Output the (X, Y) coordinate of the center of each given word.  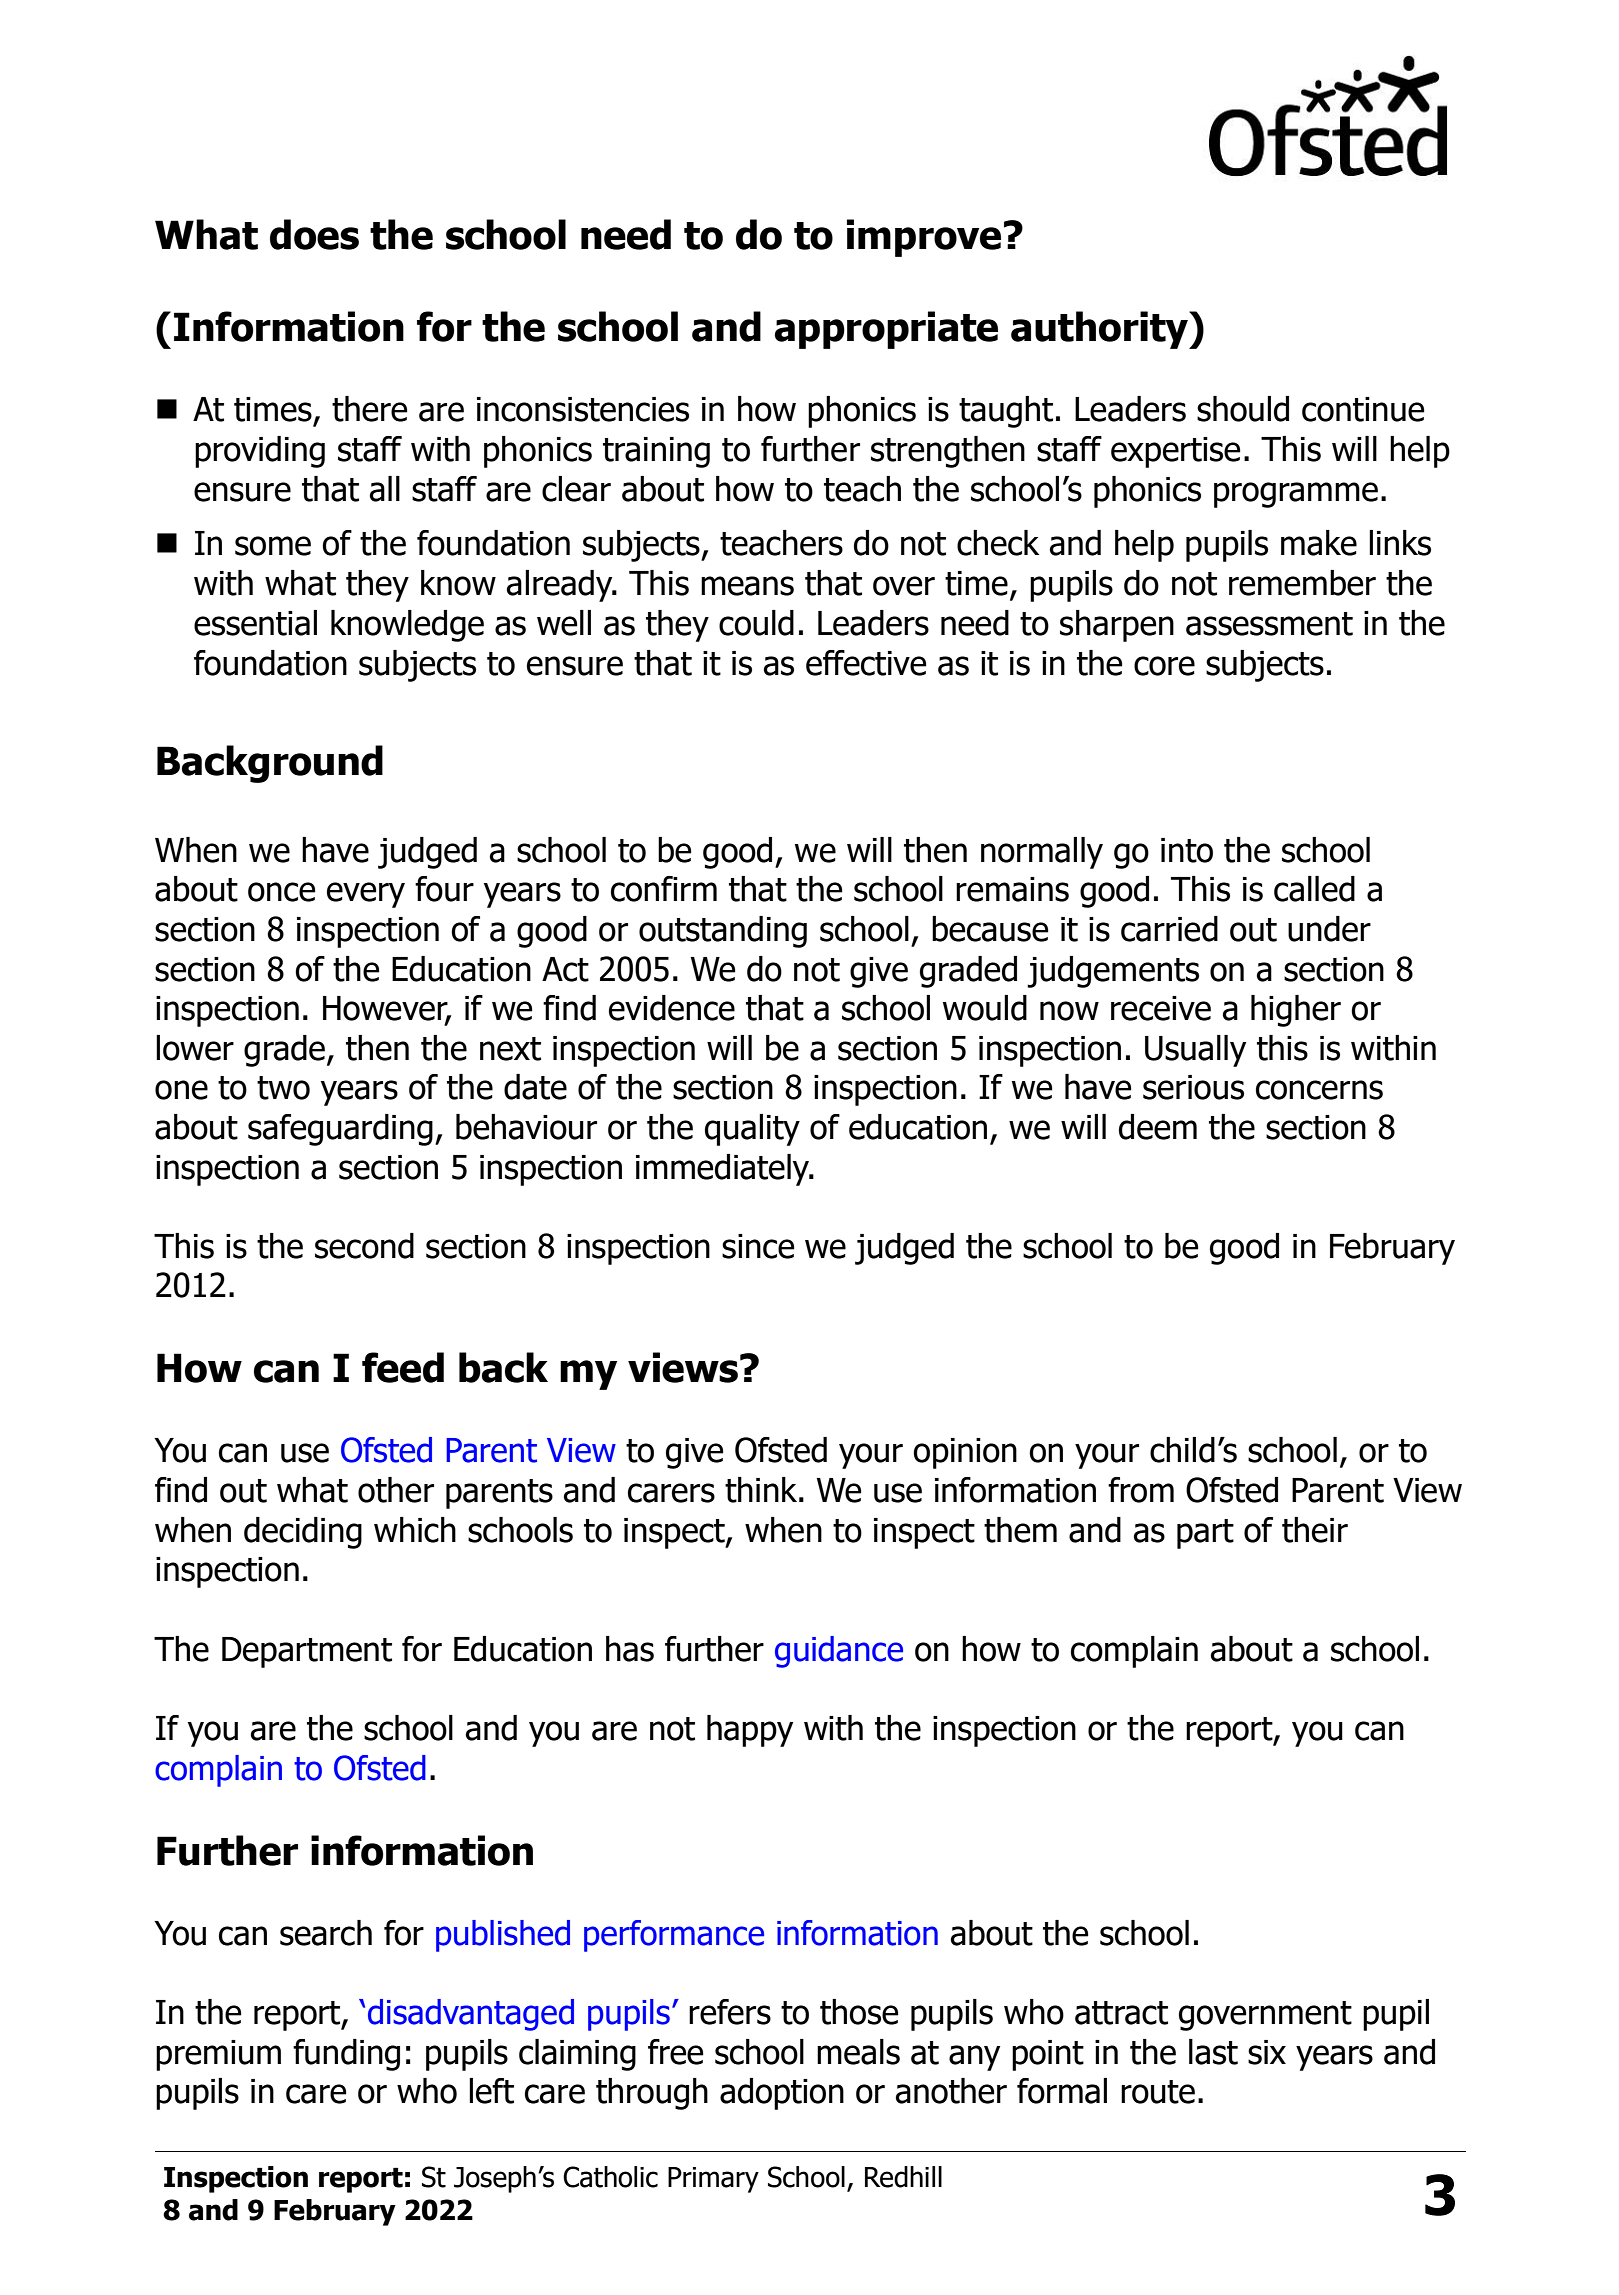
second (364, 1246)
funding (346, 2055)
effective (866, 663)
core (1164, 666)
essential (255, 623)
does (314, 234)
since (758, 1246)
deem (1158, 1127)
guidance (839, 1652)
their (1315, 1530)
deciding (303, 1533)
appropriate (886, 330)
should (1243, 409)
